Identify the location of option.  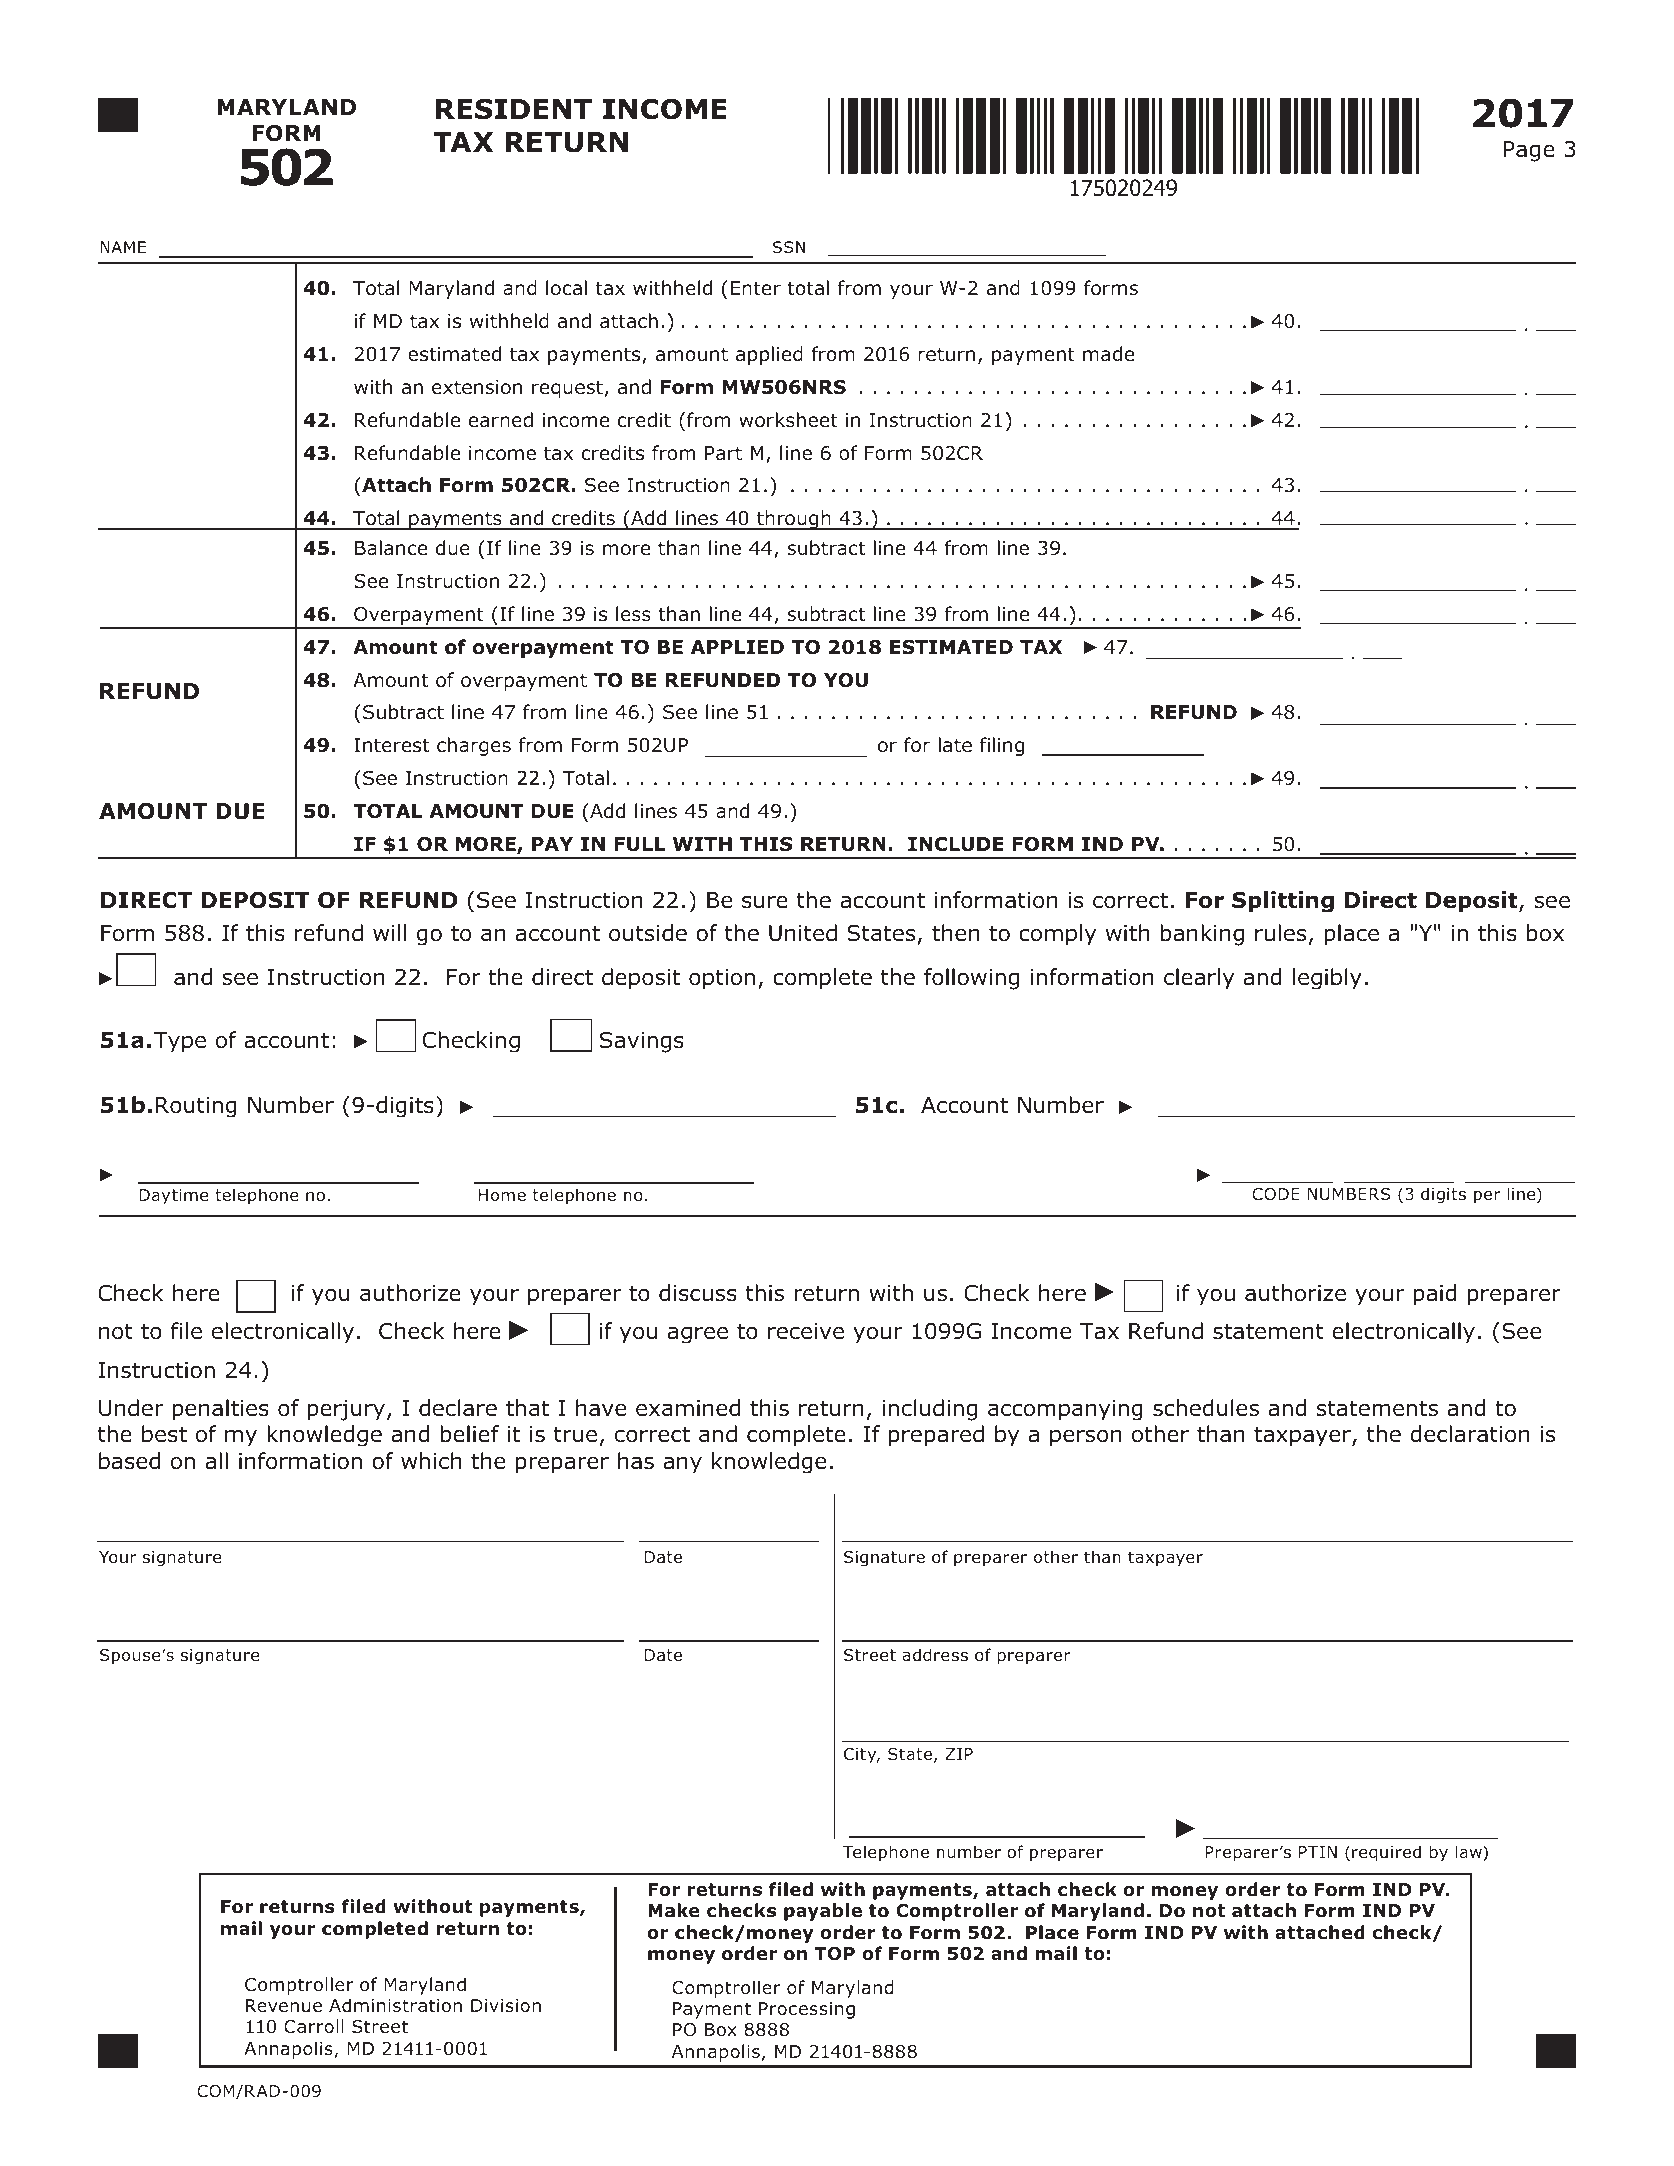
(722, 979).
